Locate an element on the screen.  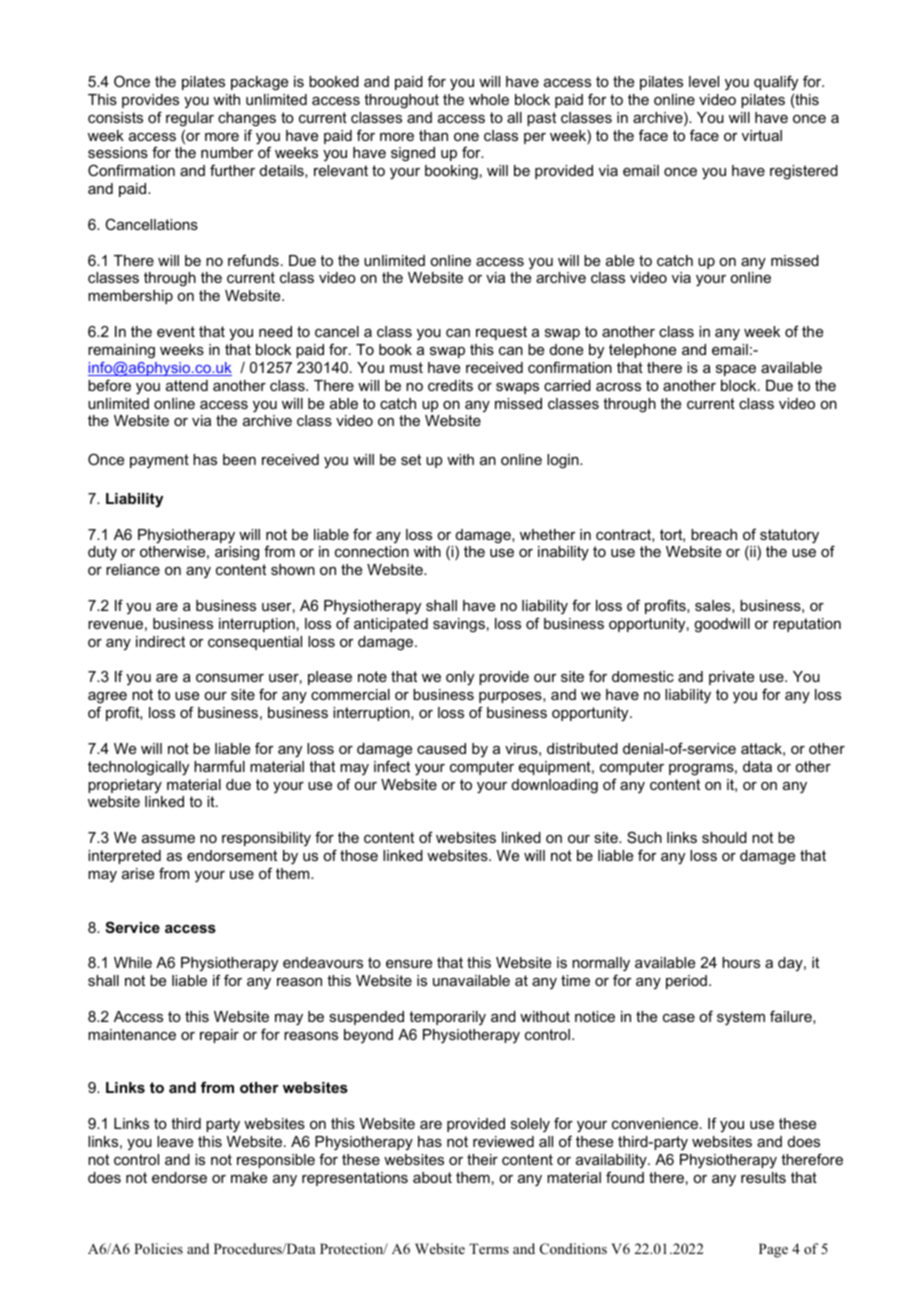
Policies is located at coordinates (158, 1248).
